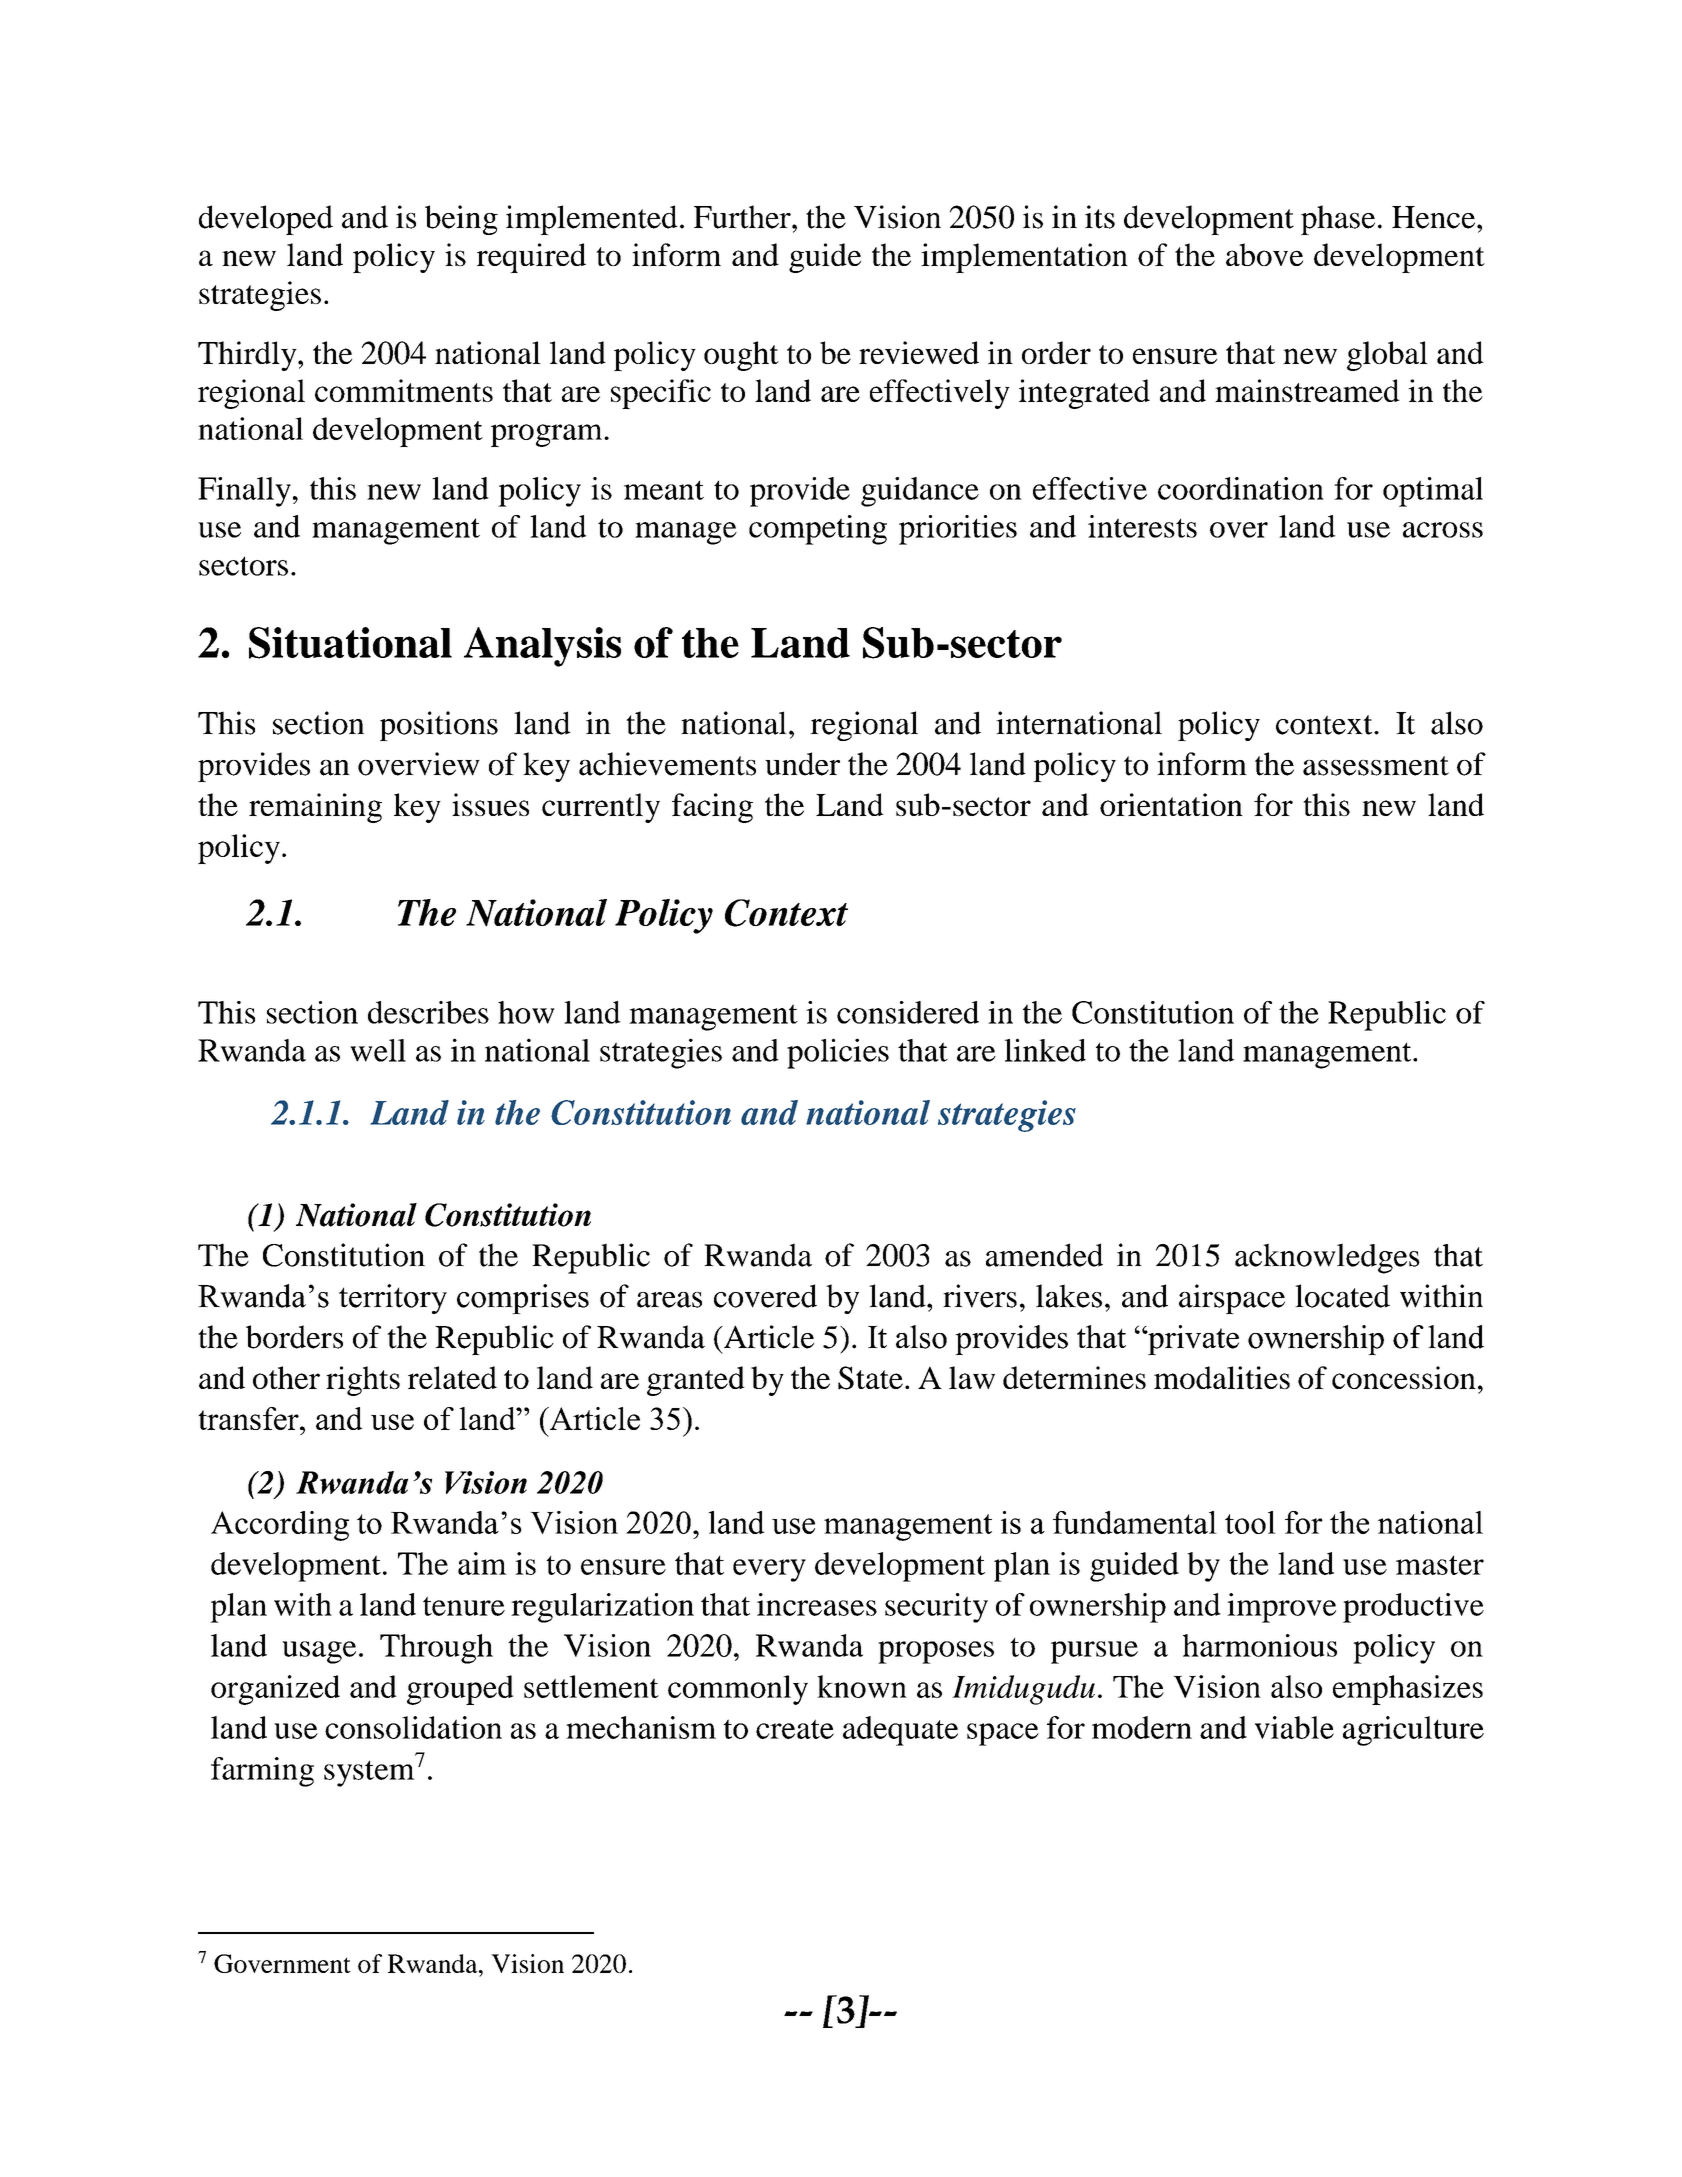  I want to click on territory, so click(393, 1299).
